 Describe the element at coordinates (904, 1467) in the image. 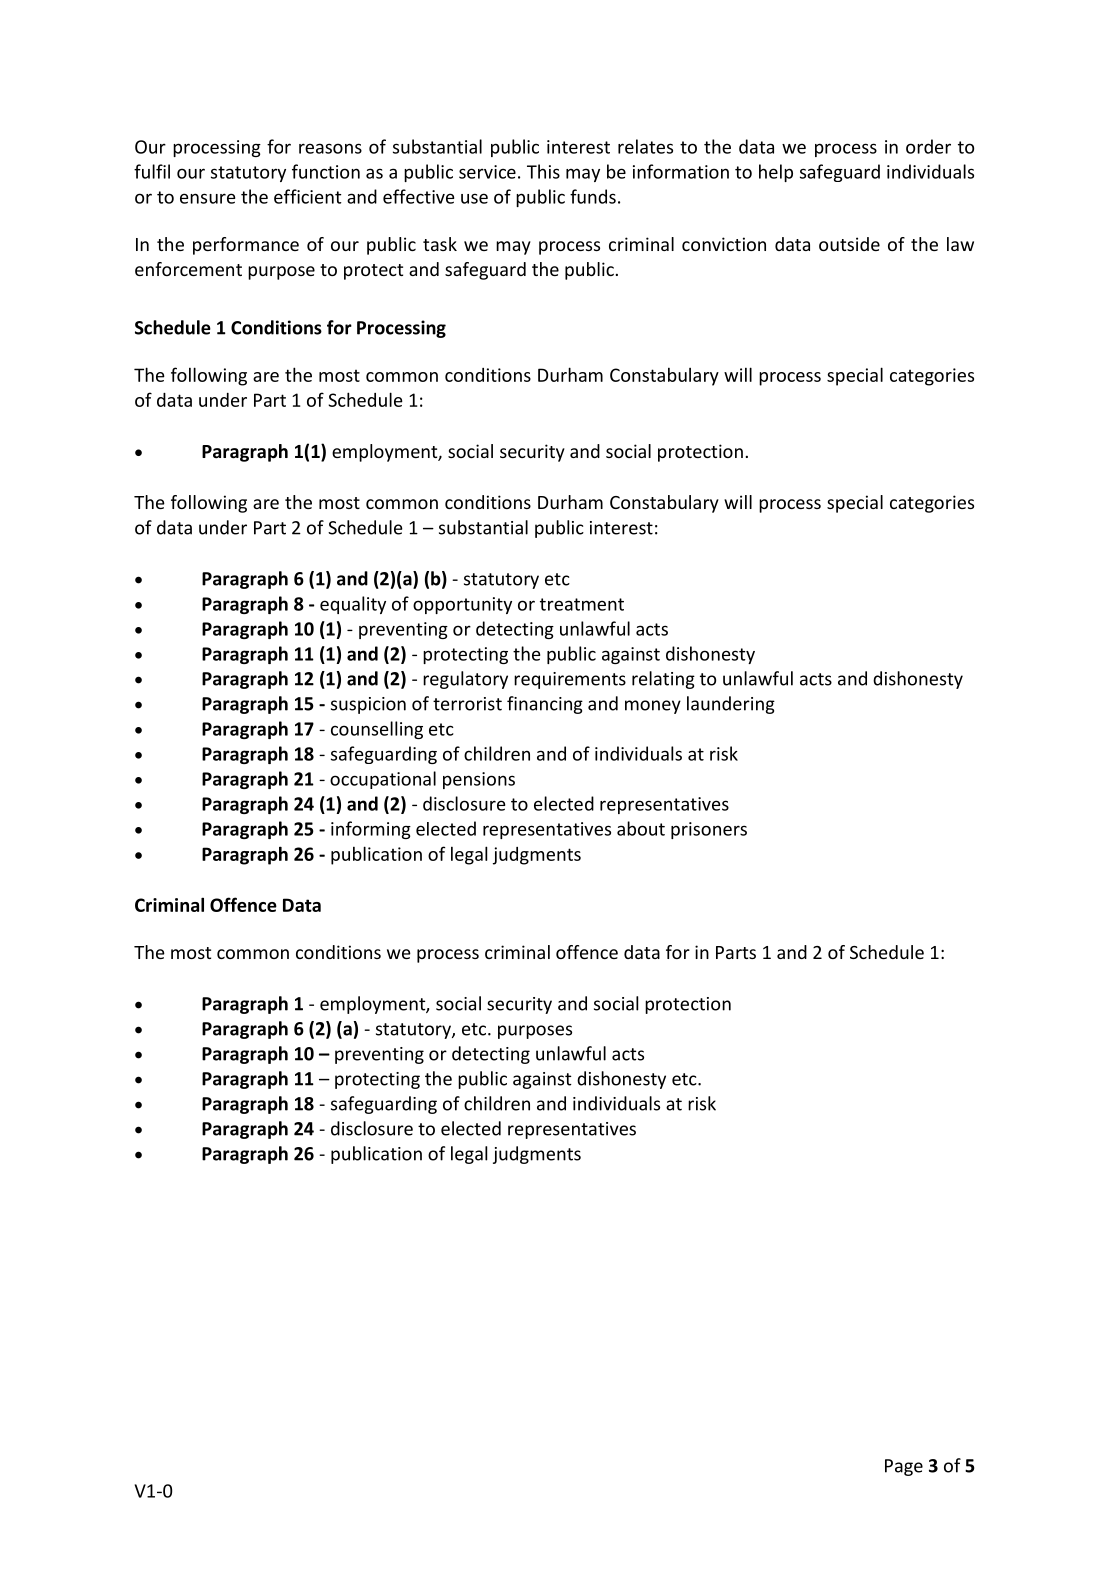

I see `Page` at that location.
